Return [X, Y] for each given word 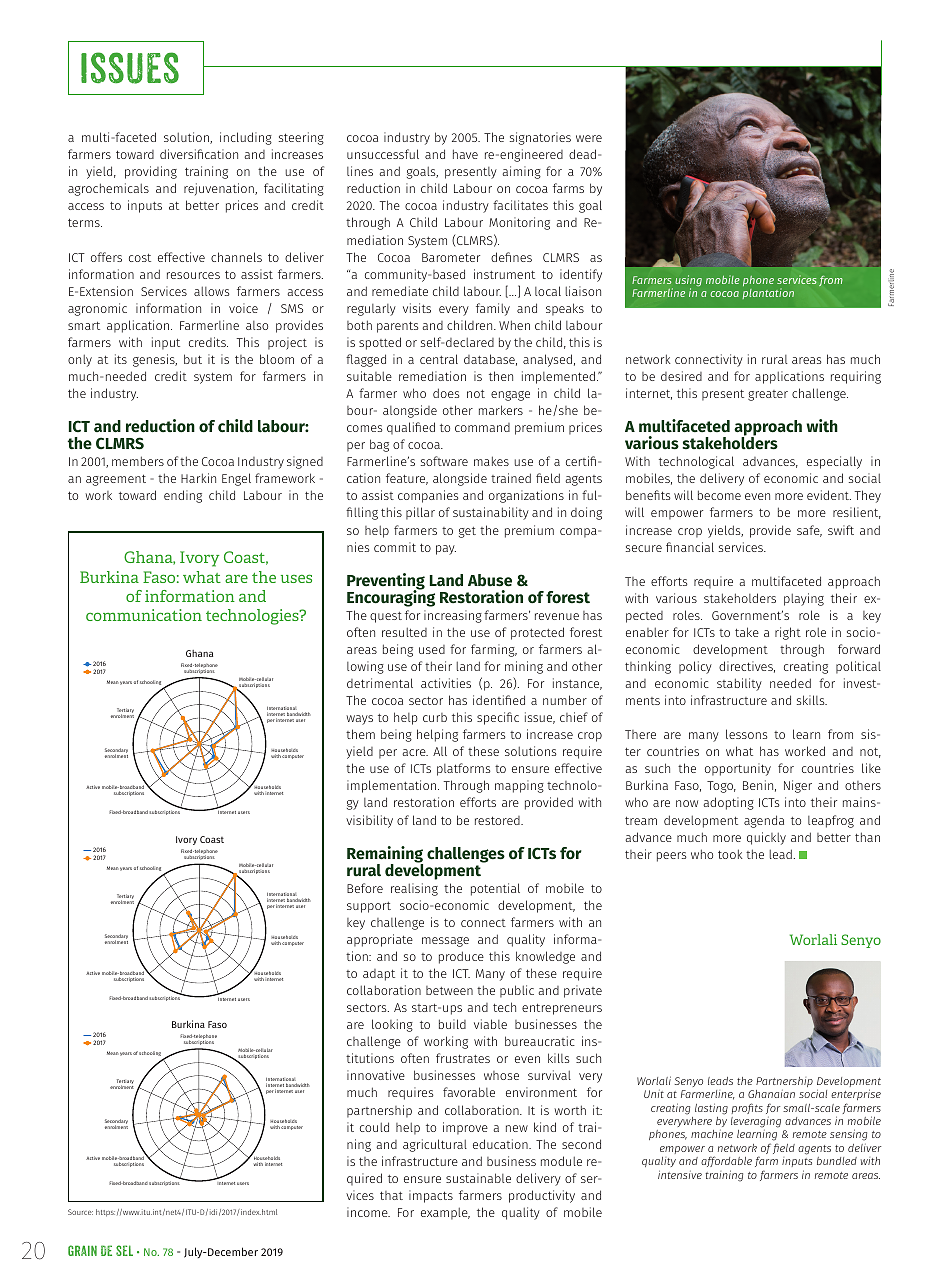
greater [768, 395]
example [445, 1213]
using [688, 282]
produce [461, 957]
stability [739, 684]
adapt [379, 975]
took [730, 854]
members [138, 461]
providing [151, 172]
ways [359, 720]
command [482, 427]
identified [499, 700]
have [465, 154]
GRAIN [82, 1250]
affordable [726, 1161]
